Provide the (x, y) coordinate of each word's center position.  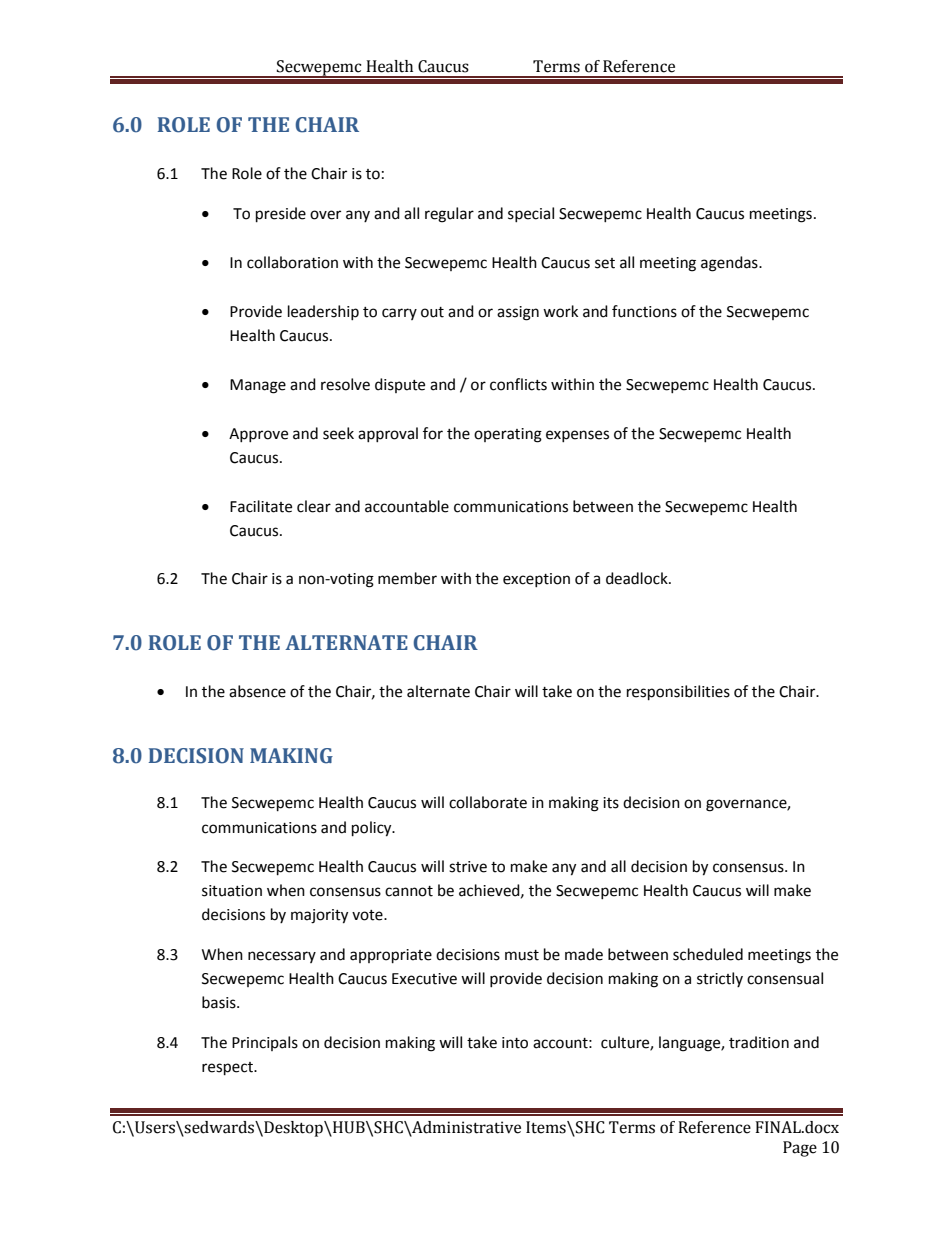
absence (257, 691)
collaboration (292, 262)
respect (228, 1069)
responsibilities (678, 693)
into (515, 1043)
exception (536, 580)
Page (800, 1149)
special (531, 214)
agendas (730, 264)
